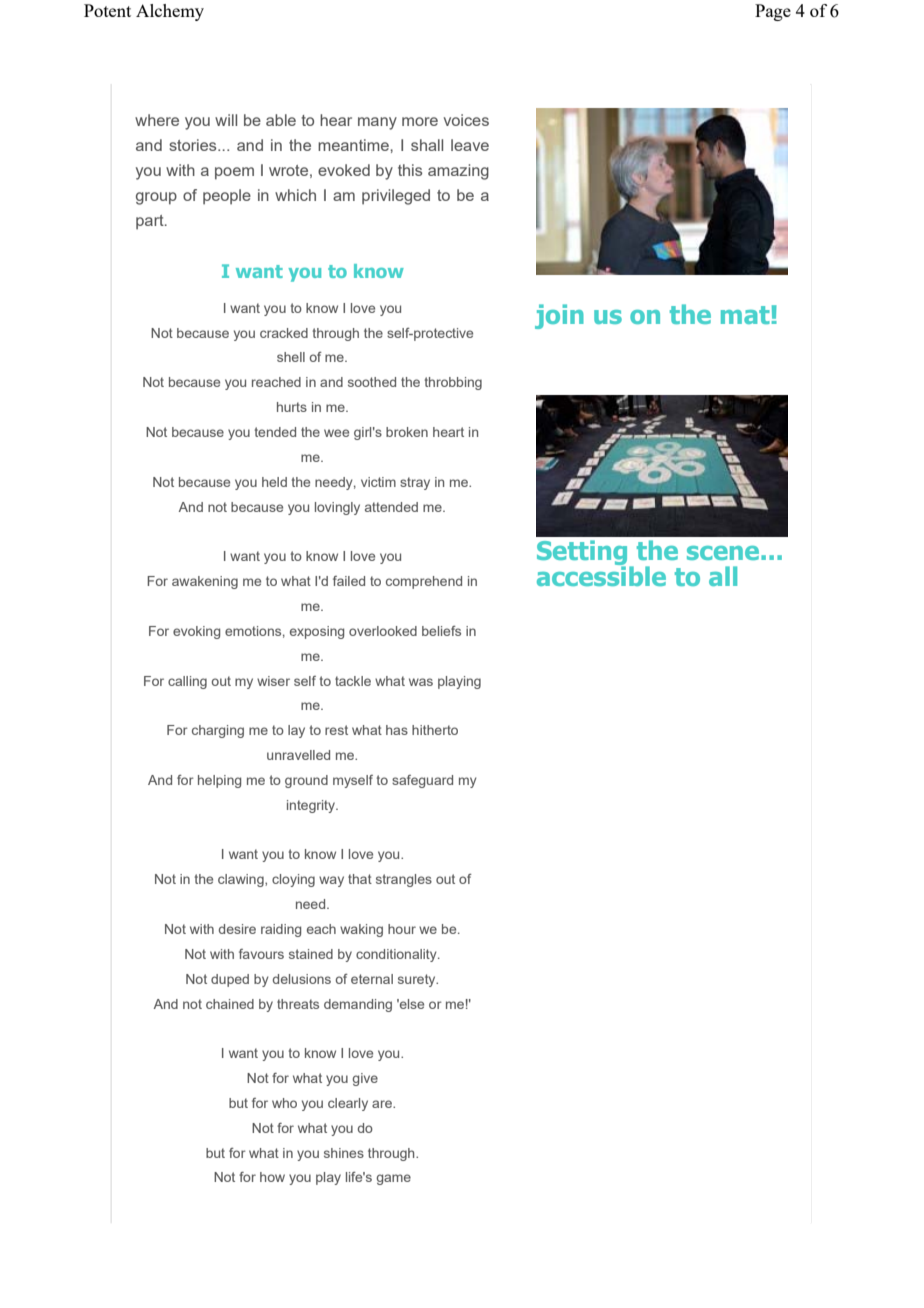 This screenshot has width=924, height=1308. Describe the element at coordinates (393, 1179) in the screenshot. I see `game` at that location.
